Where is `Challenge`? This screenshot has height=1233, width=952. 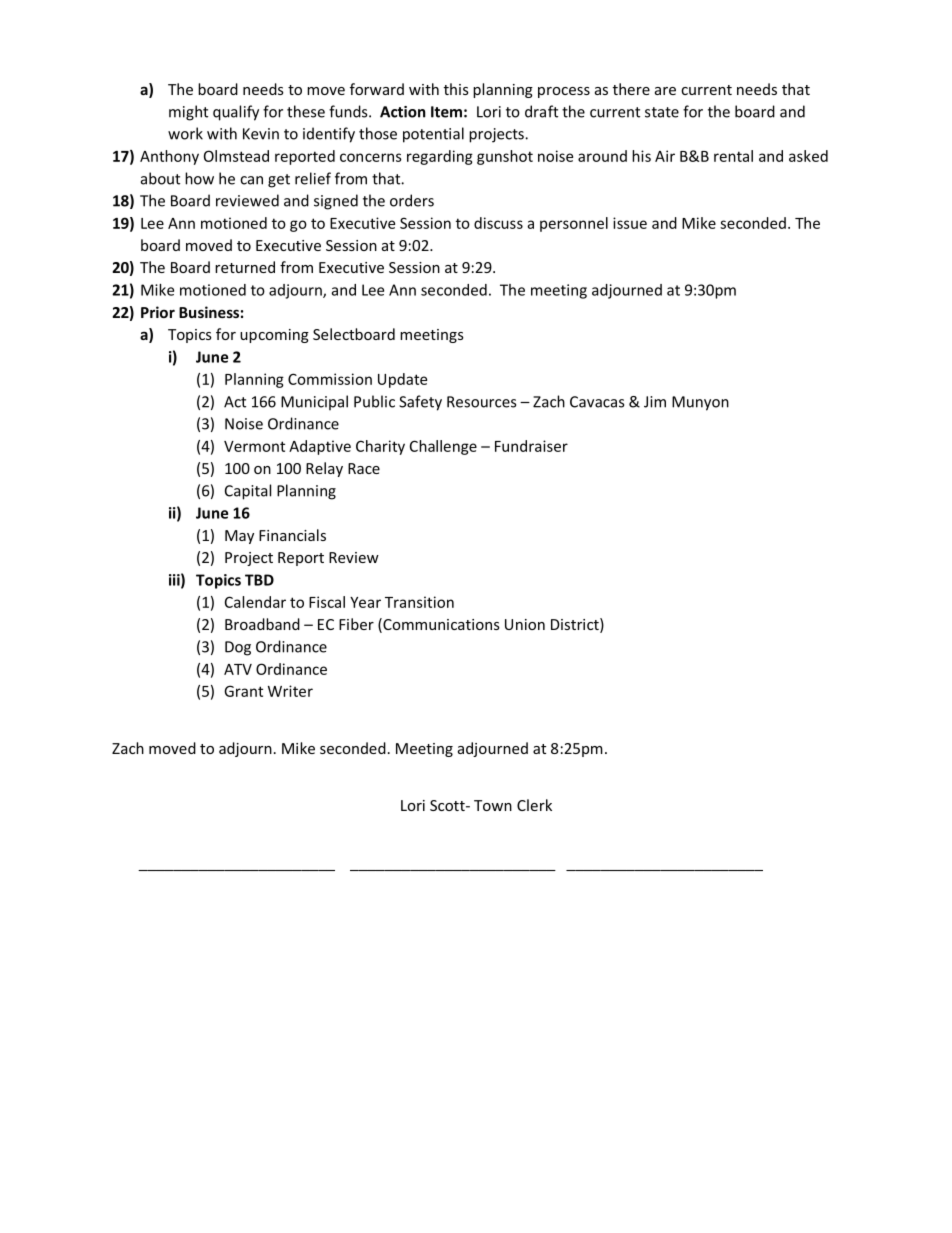 Challenge is located at coordinates (443, 447).
